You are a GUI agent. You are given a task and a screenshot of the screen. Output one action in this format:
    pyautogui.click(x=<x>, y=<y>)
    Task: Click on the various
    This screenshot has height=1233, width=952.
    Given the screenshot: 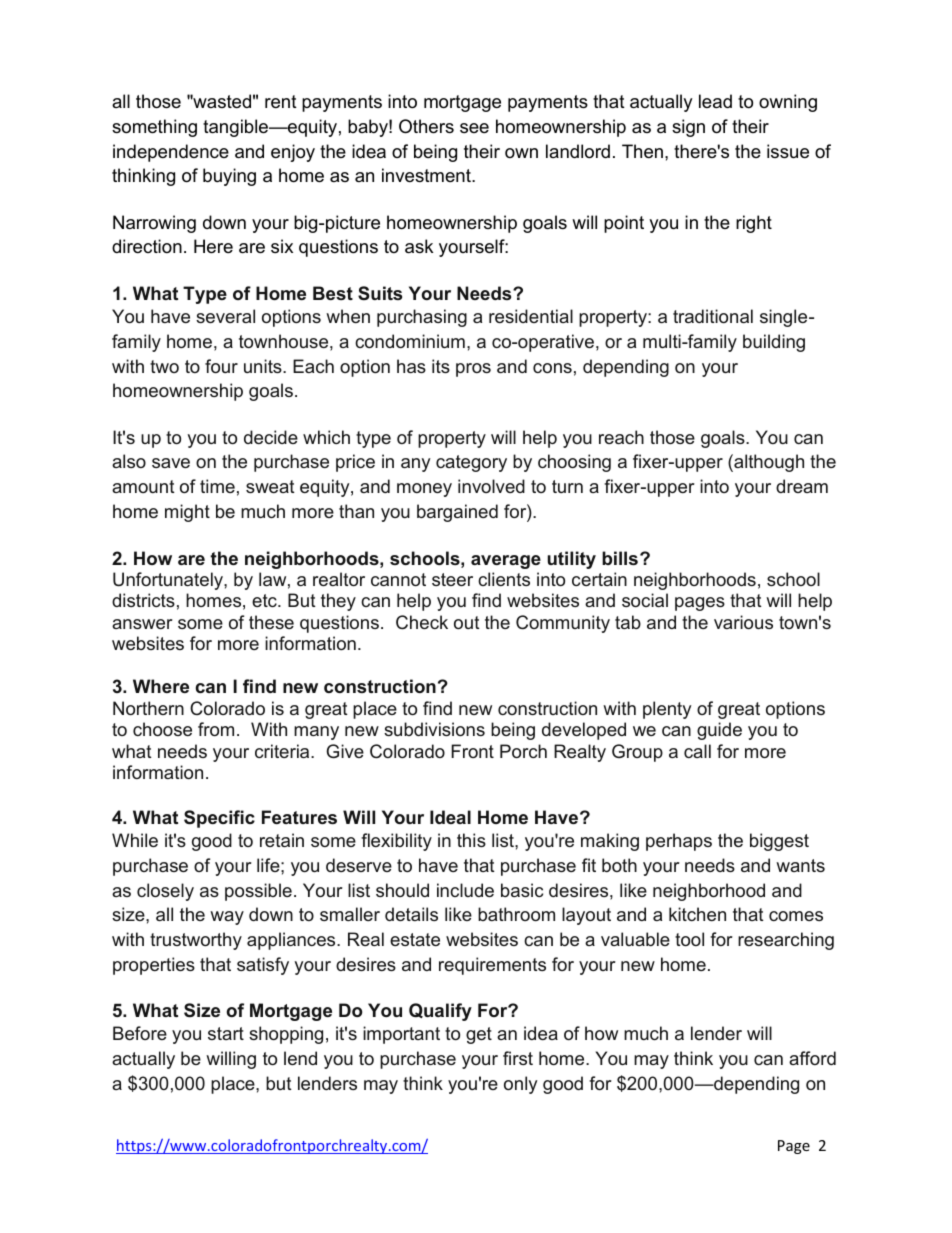 What is the action you would take?
    pyautogui.click(x=743, y=622)
